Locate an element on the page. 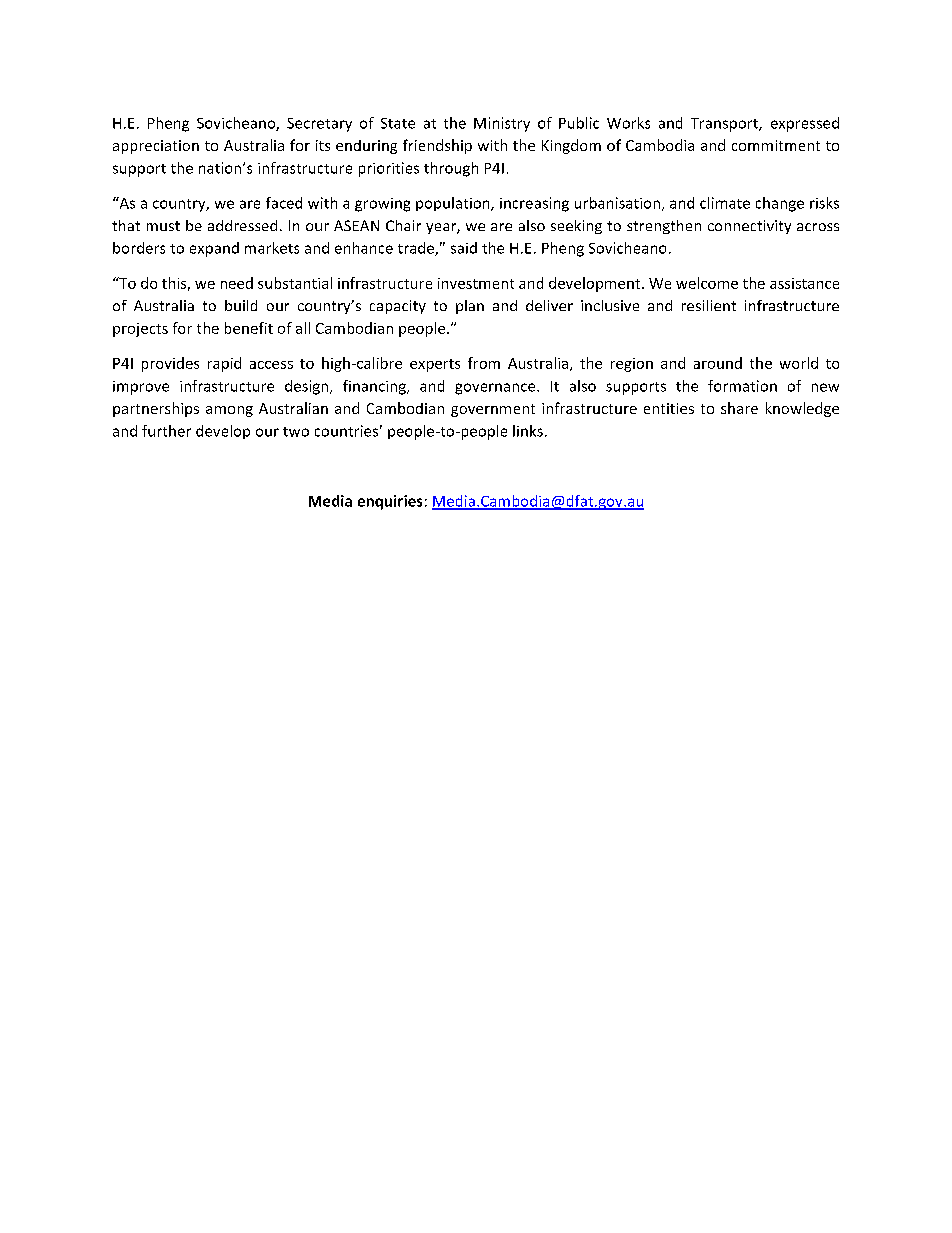 The image size is (952, 1233). Transport is located at coordinates (725, 125).
